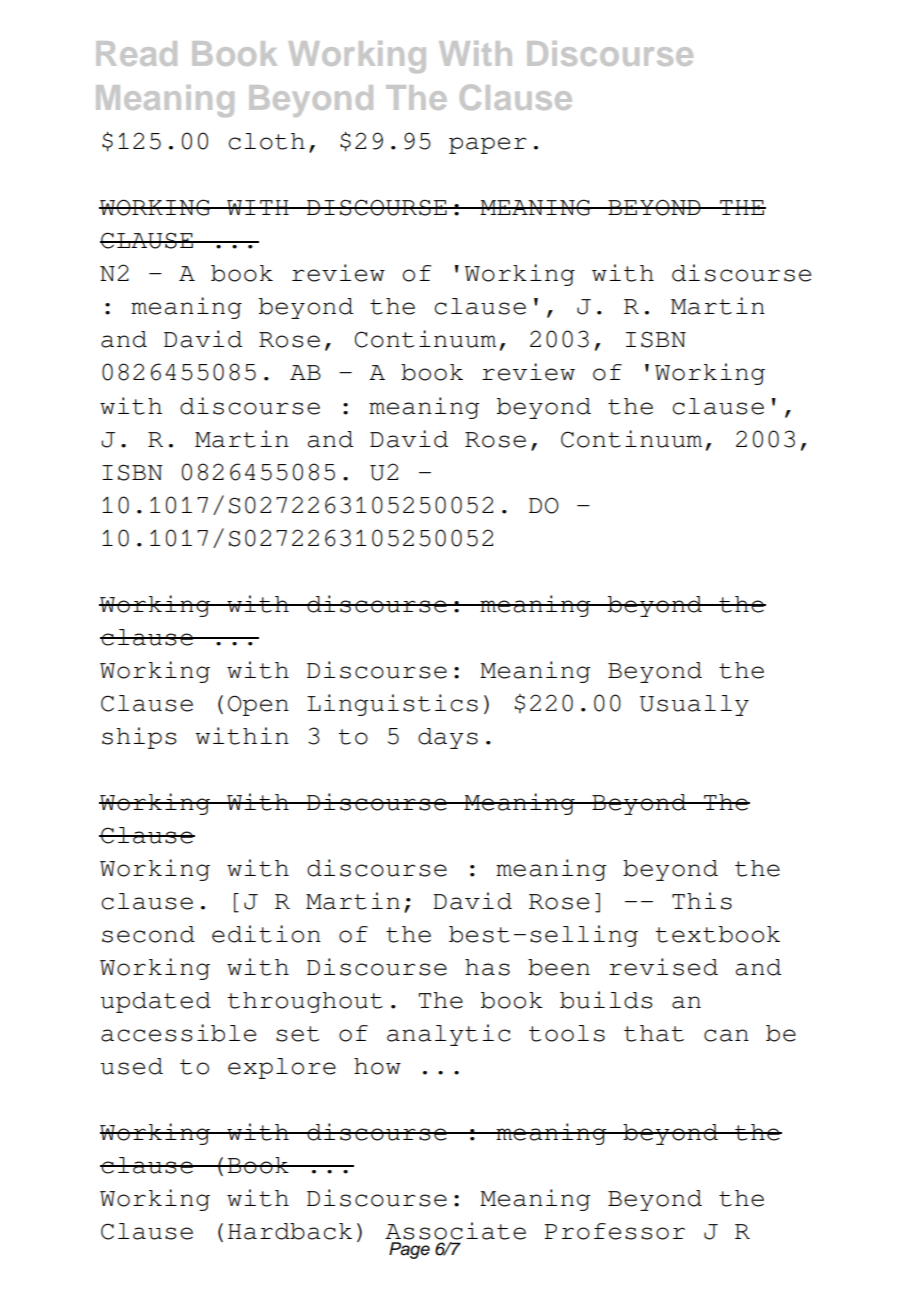 This screenshot has height=1311, width=924. What do you see at coordinates (694, 705) in the screenshot?
I see `Usually` at bounding box center [694, 705].
